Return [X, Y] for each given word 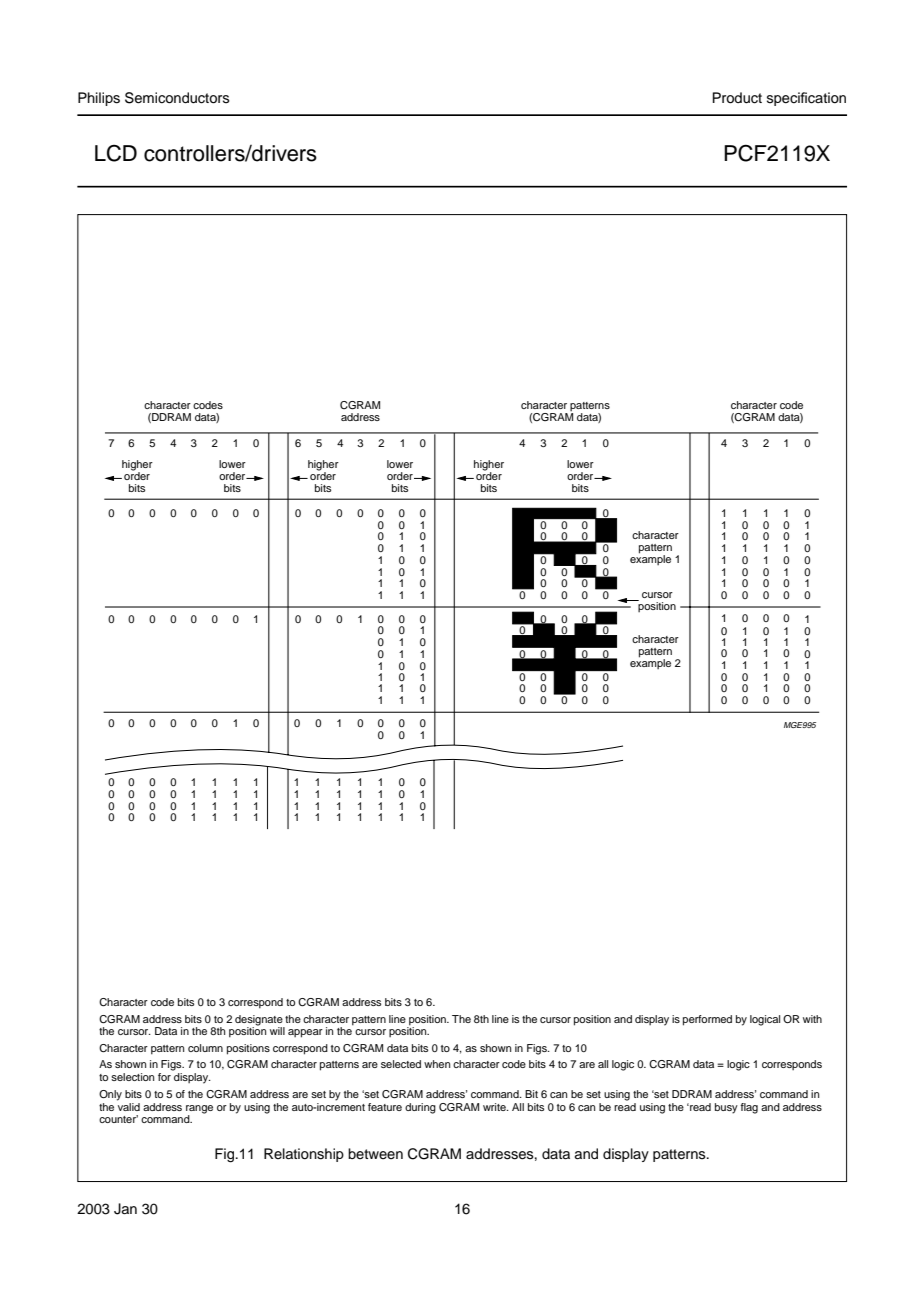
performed [707, 1020]
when [437, 1064]
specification [806, 99]
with [812, 1019]
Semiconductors [177, 98]
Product [737, 98]
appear [305, 1033]
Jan [125, 1209]
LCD [116, 153]
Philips [99, 99]
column [205, 1048]
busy [726, 1108]
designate [259, 1020]
